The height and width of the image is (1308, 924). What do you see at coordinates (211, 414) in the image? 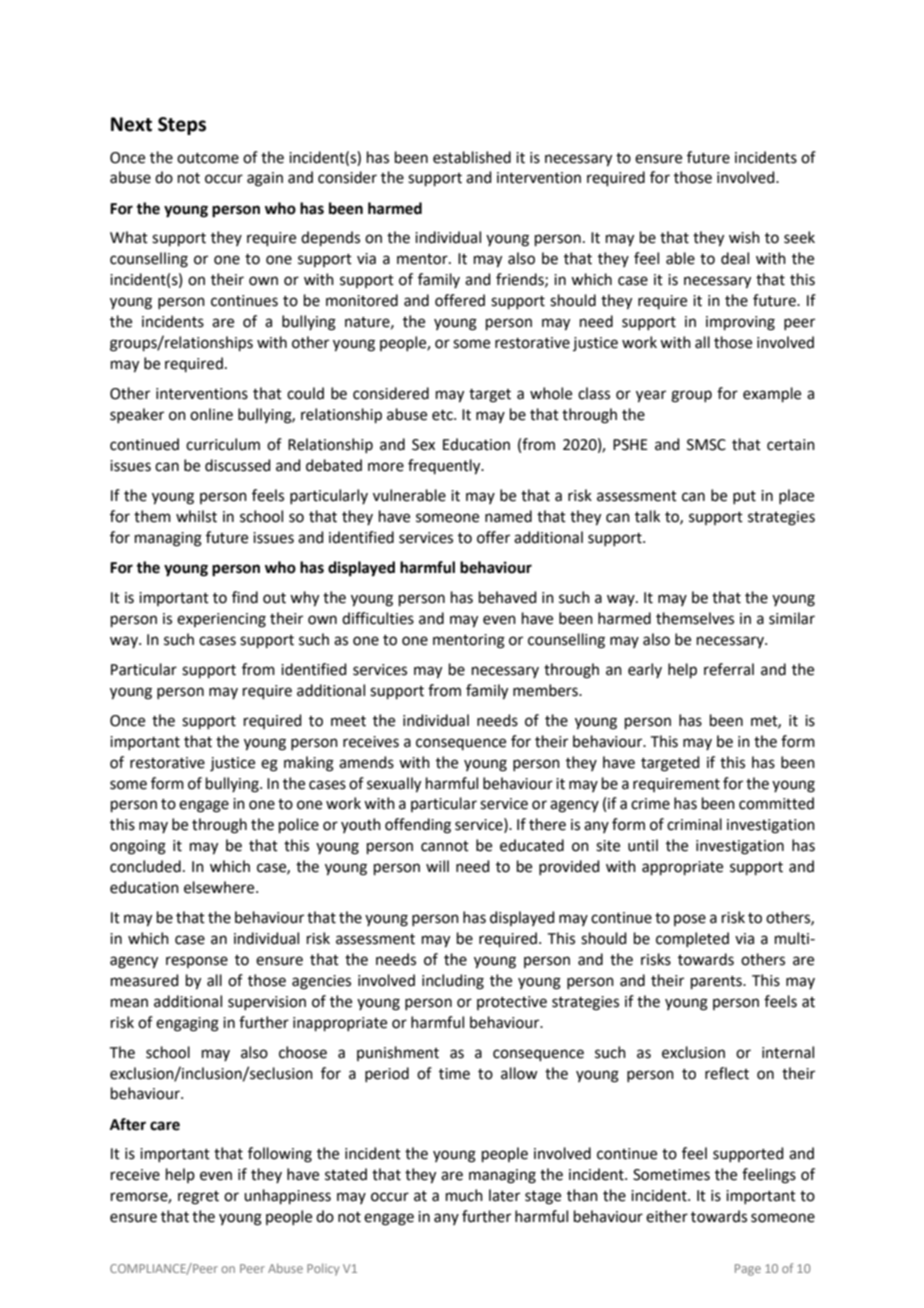
I see `online` at bounding box center [211, 414].
